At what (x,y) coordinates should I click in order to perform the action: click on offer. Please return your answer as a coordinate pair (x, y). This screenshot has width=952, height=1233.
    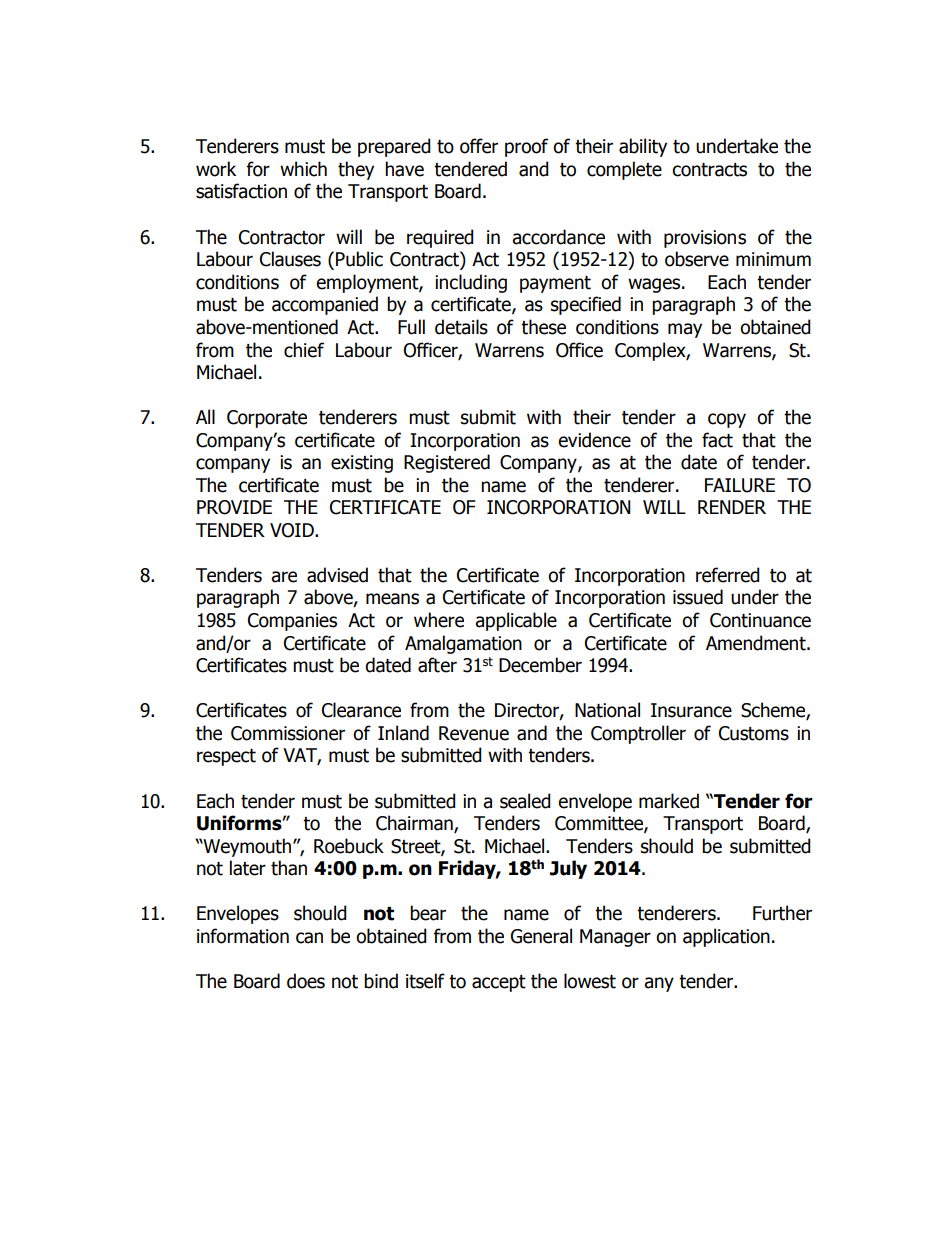
    Looking at the image, I should click on (479, 146).
